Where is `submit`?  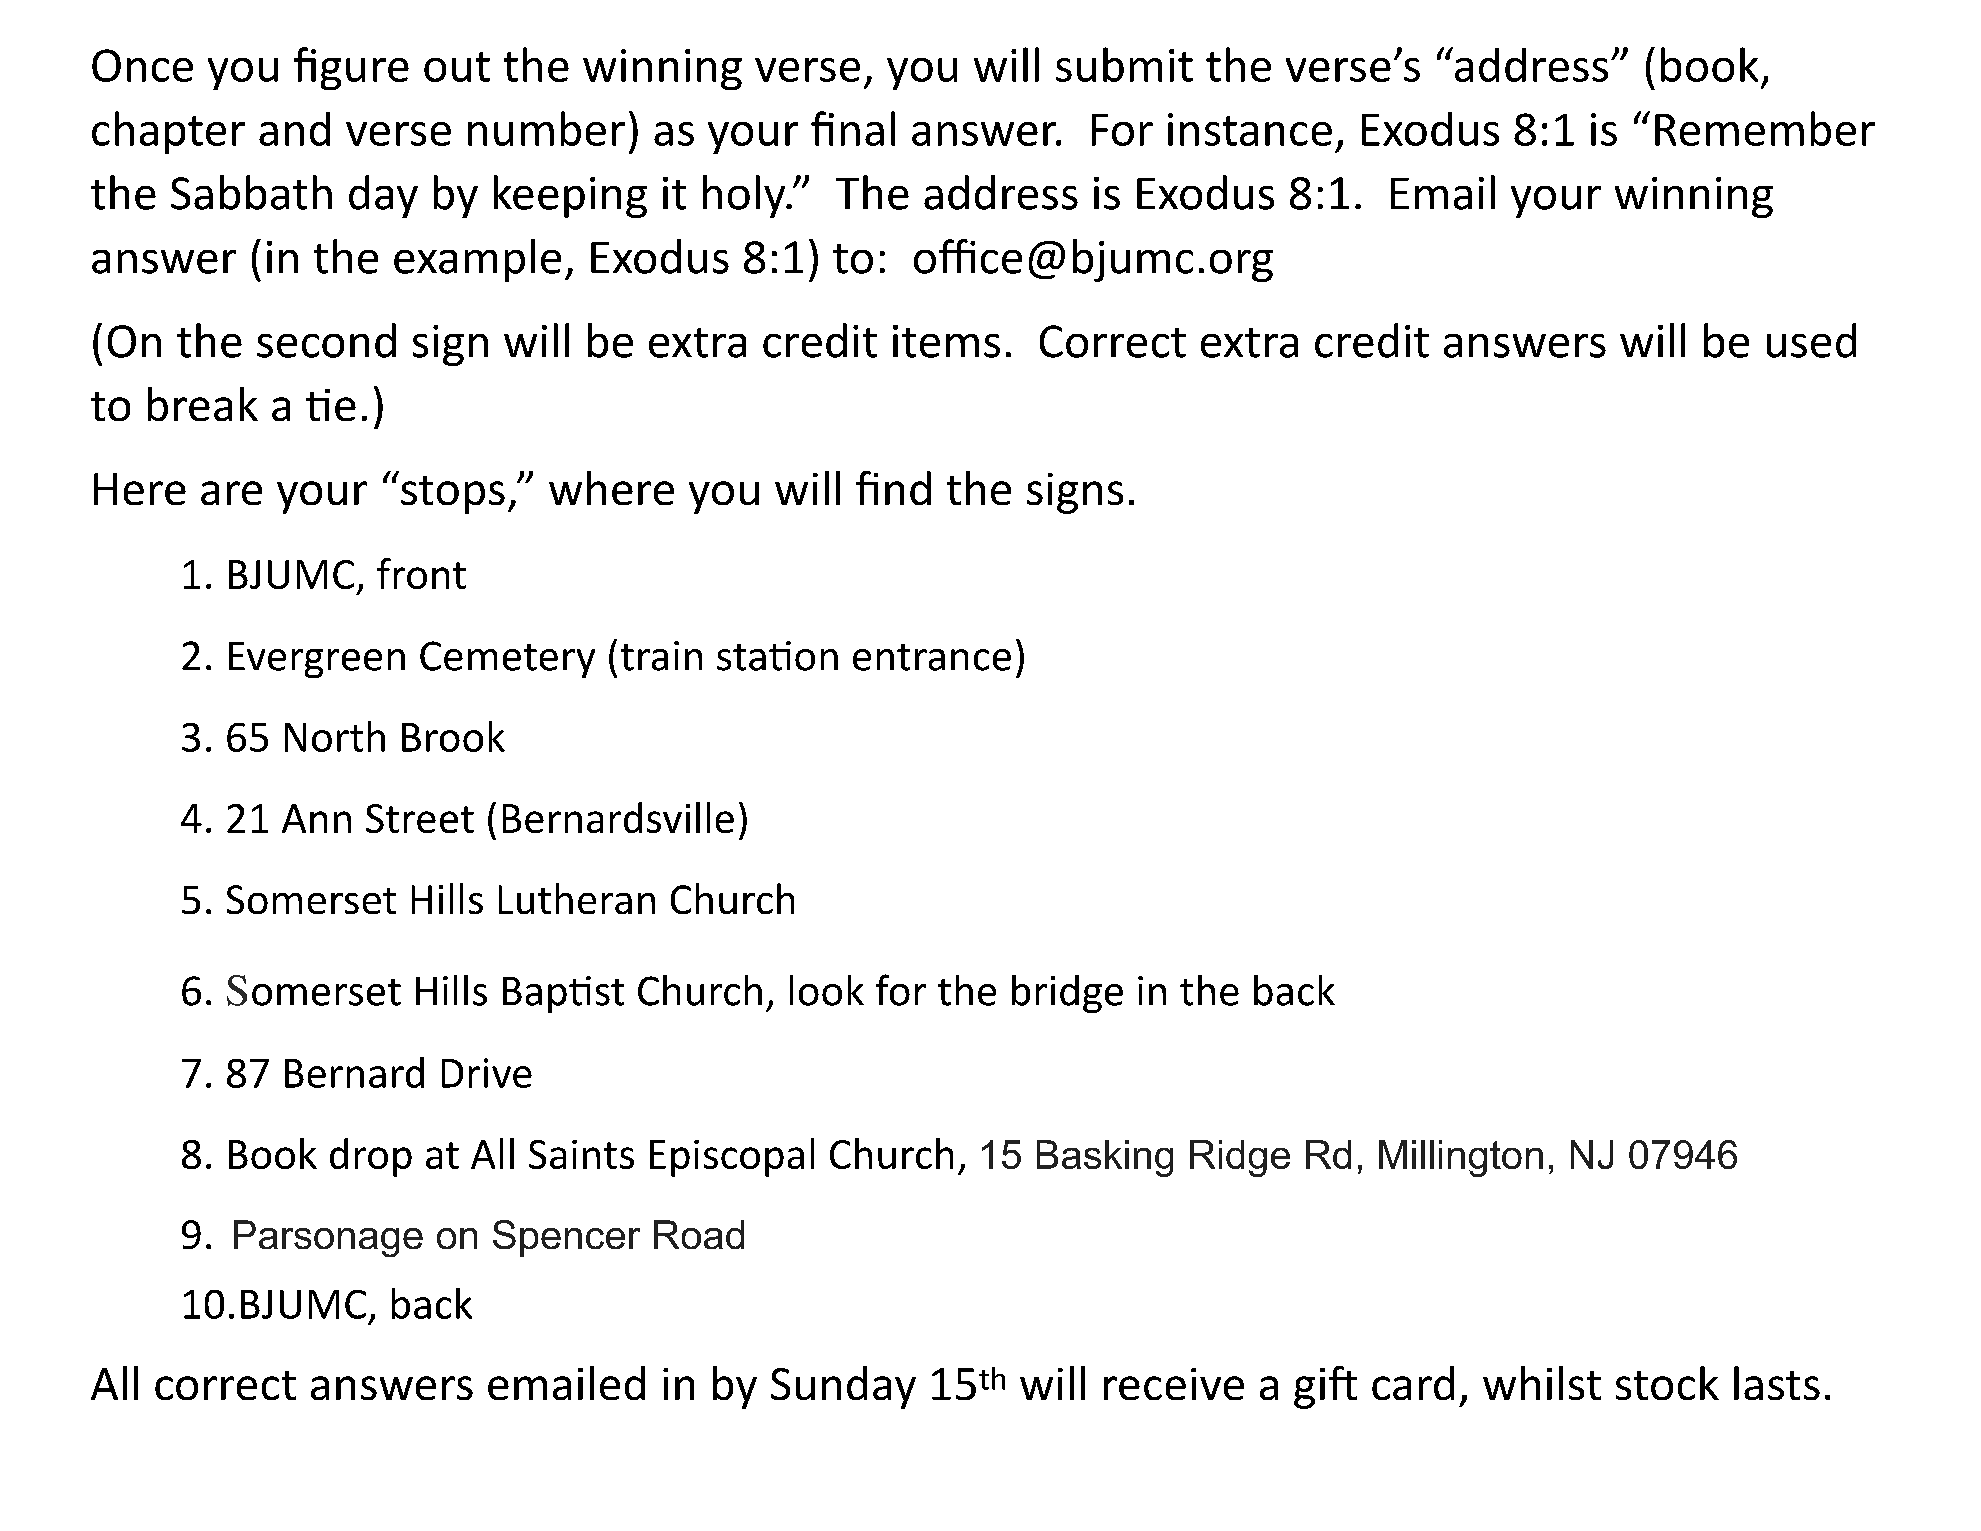
submit is located at coordinates (1124, 64).
